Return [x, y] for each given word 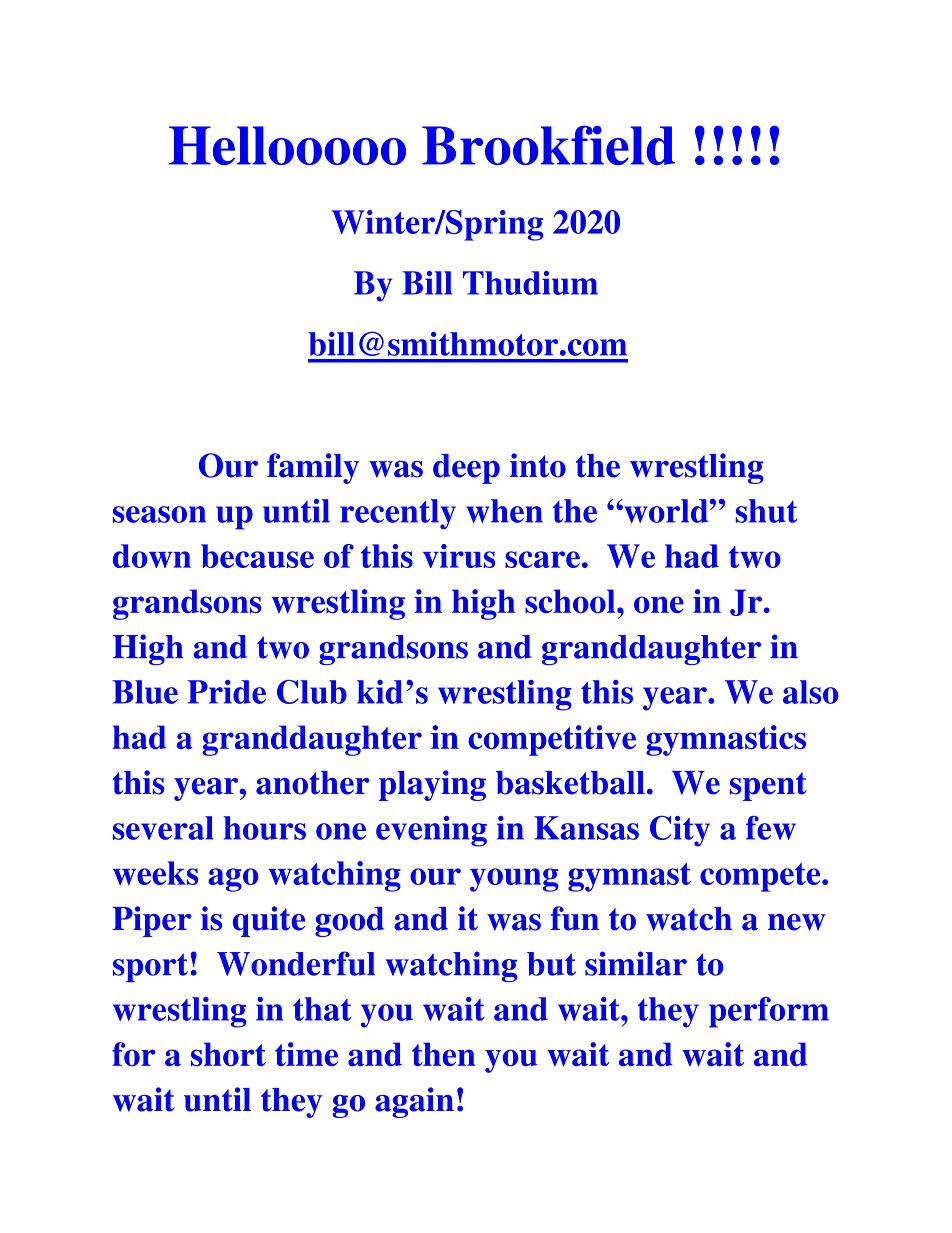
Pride [226, 692]
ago [233, 880]
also [811, 692]
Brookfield [548, 145]
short [228, 1054]
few [771, 828]
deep [466, 469]
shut [766, 511]
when [504, 511]
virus [459, 556]
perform [769, 1012]
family [313, 468]
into [538, 465]
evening [431, 831]
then [443, 1054]
